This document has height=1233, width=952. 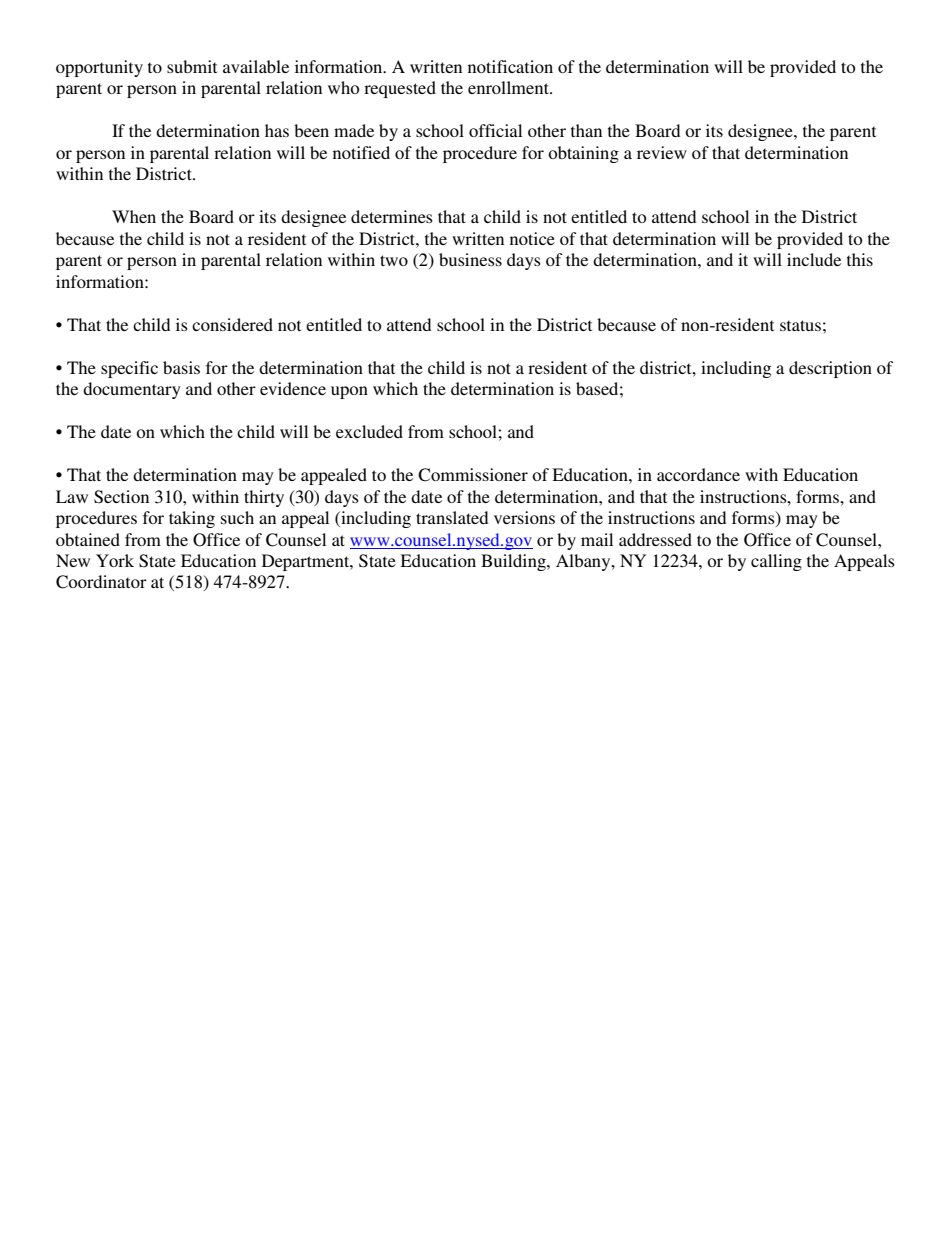 I want to click on Building, so click(x=514, y=562).
